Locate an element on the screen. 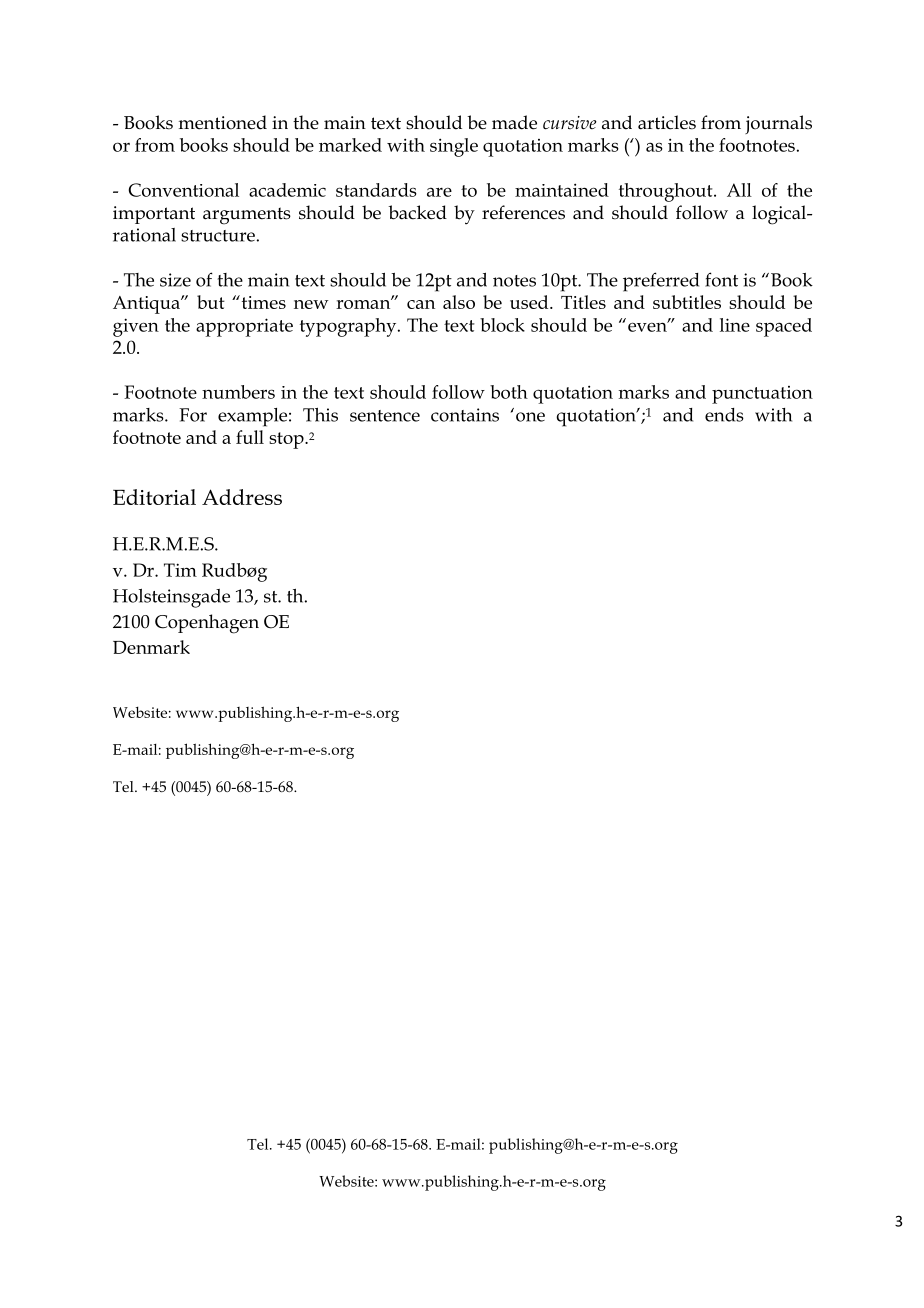 The width and height of the screenshot is (924, 1308). size is located at coordinates (175, 280).
